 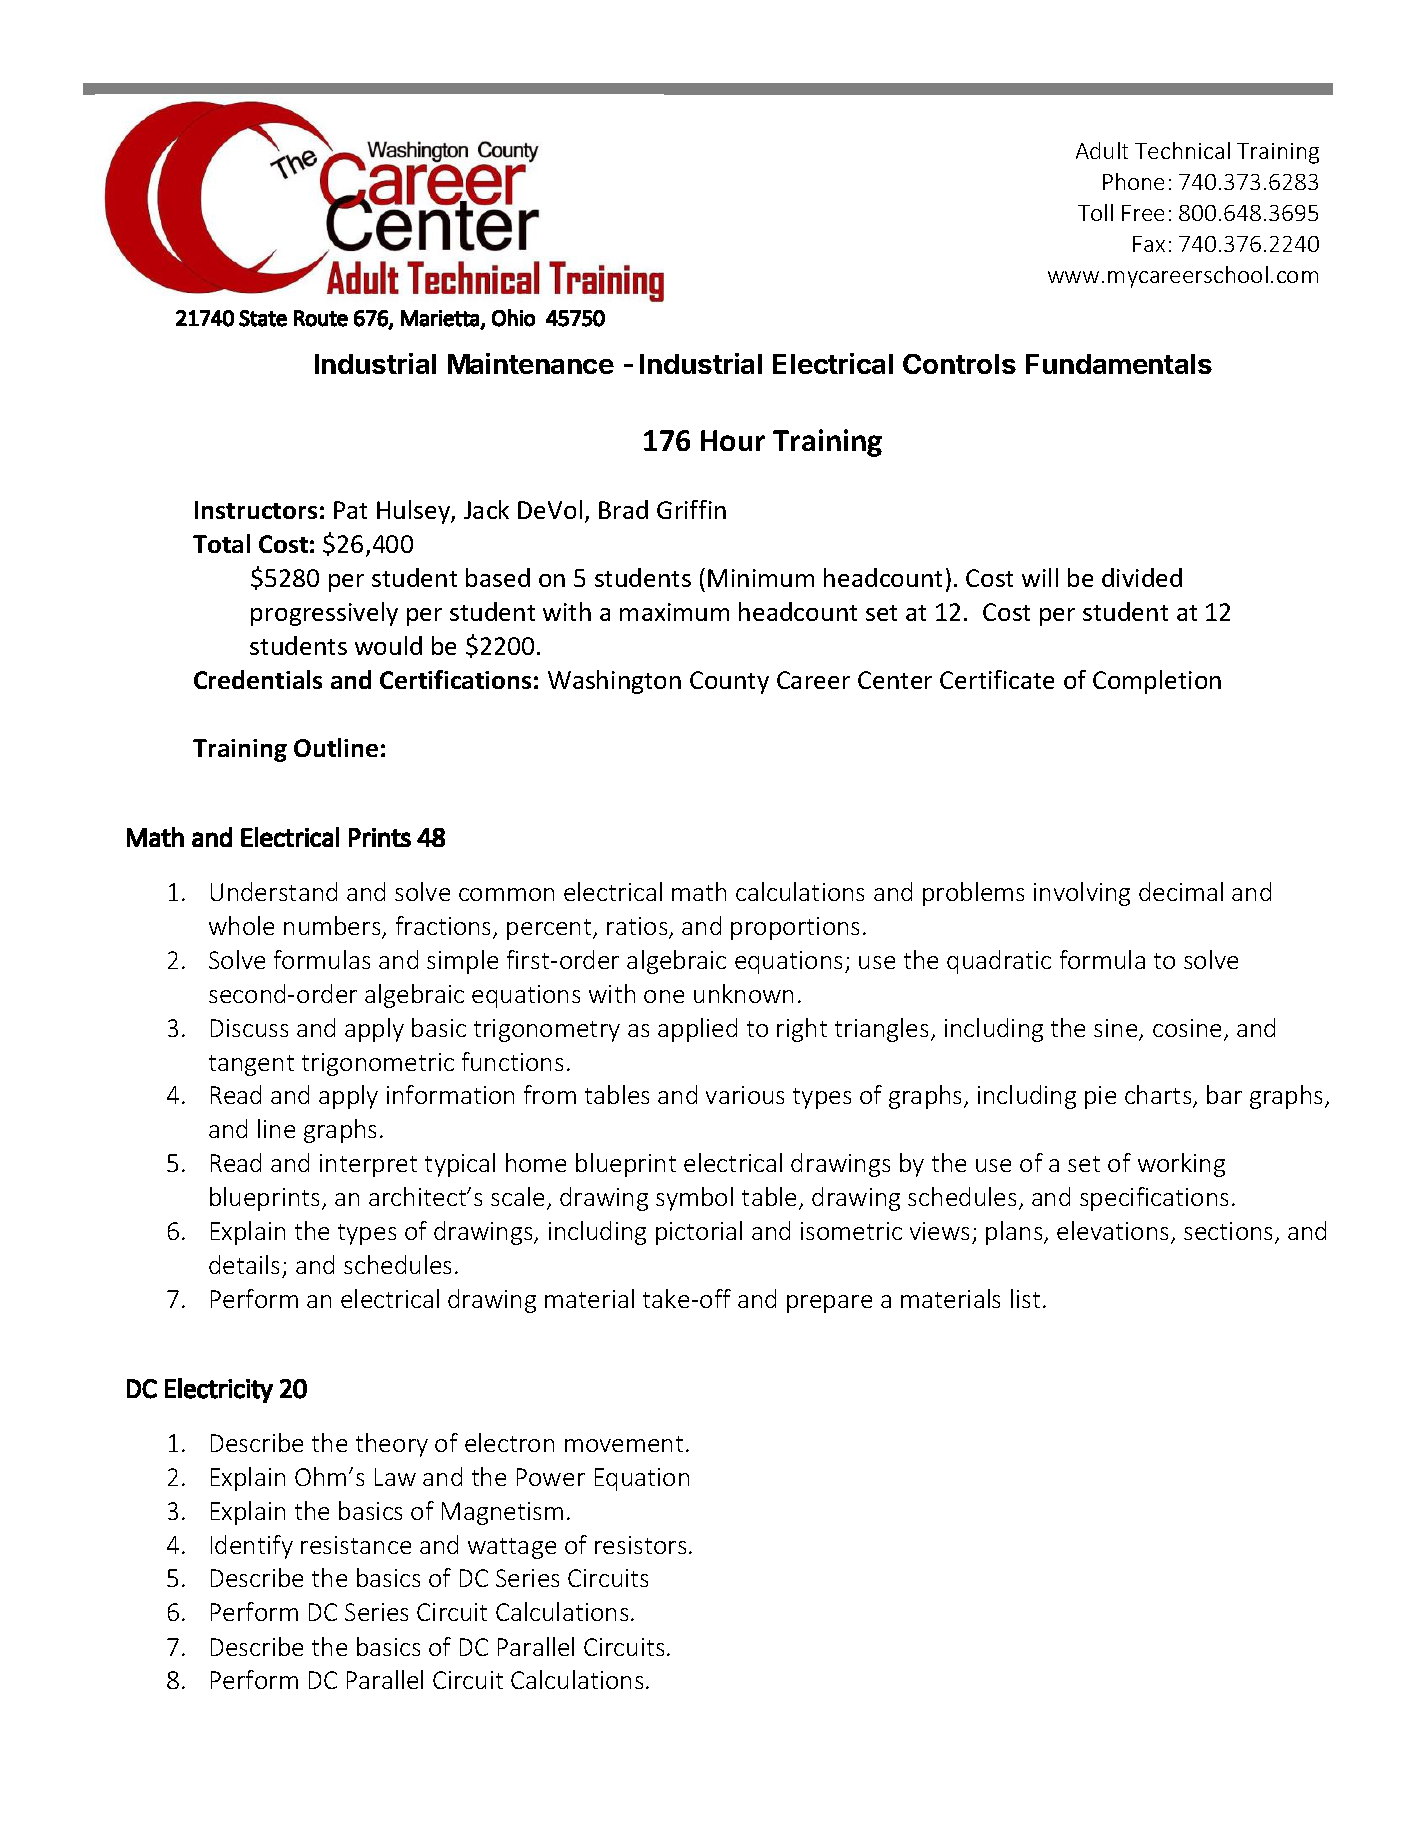 I want to click on symbol, so click(x=694, y=1199).
